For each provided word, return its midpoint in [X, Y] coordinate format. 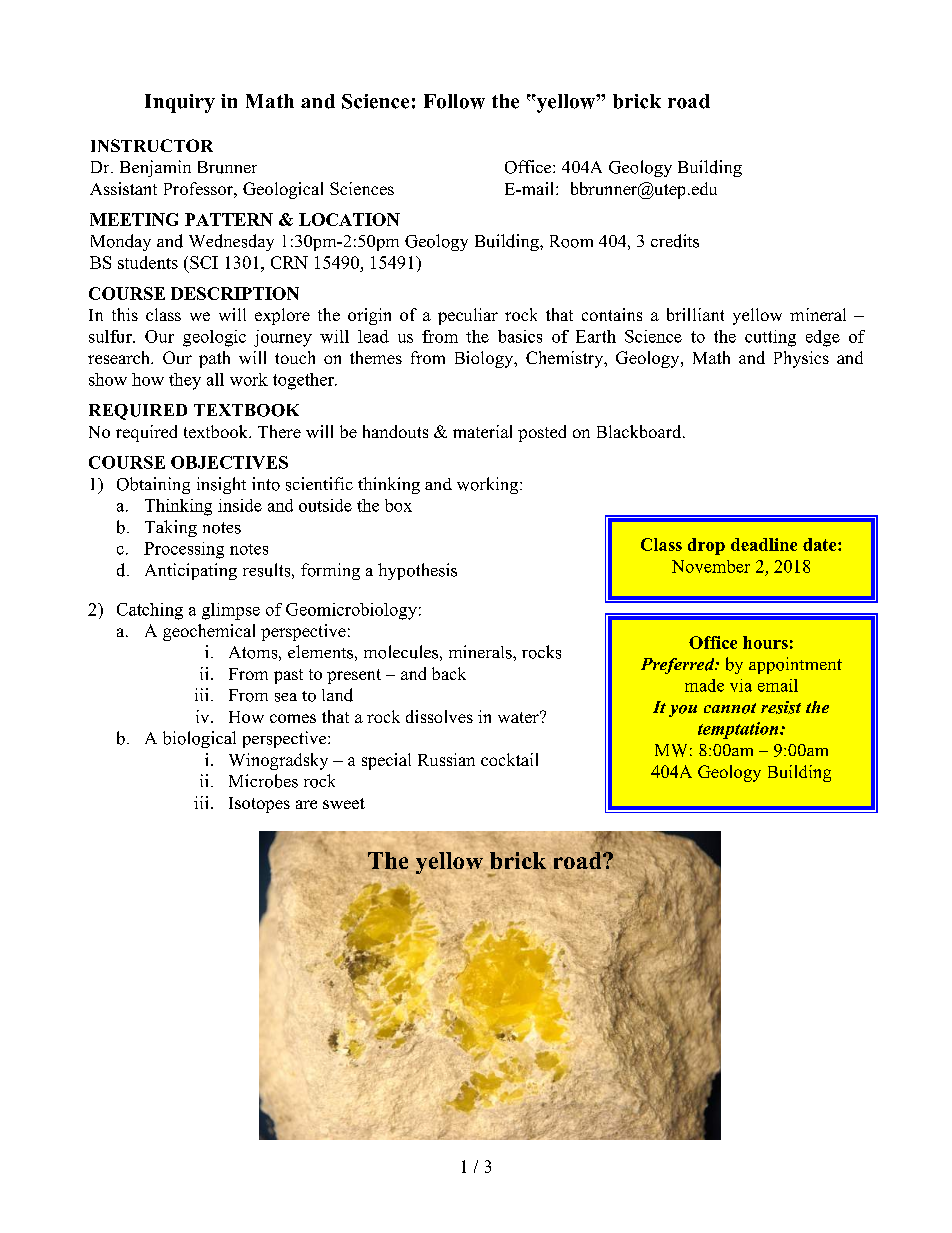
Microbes [263, 781]
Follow [454, 101]
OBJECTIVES [229, 462]
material [482, 431]
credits [675, 241]
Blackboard [640, 431]
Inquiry [180, 103]
